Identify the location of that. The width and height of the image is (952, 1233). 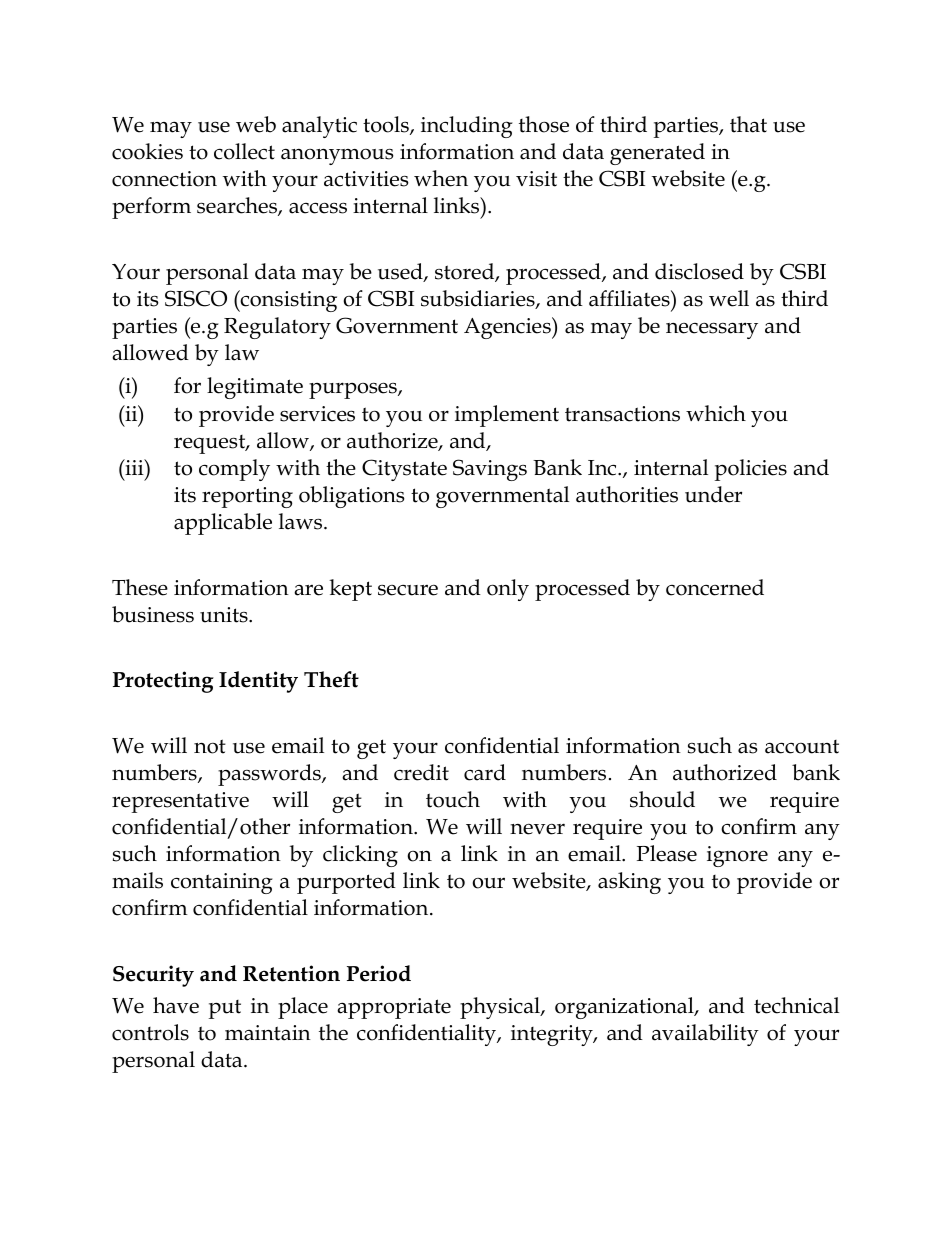
(748, 124).
